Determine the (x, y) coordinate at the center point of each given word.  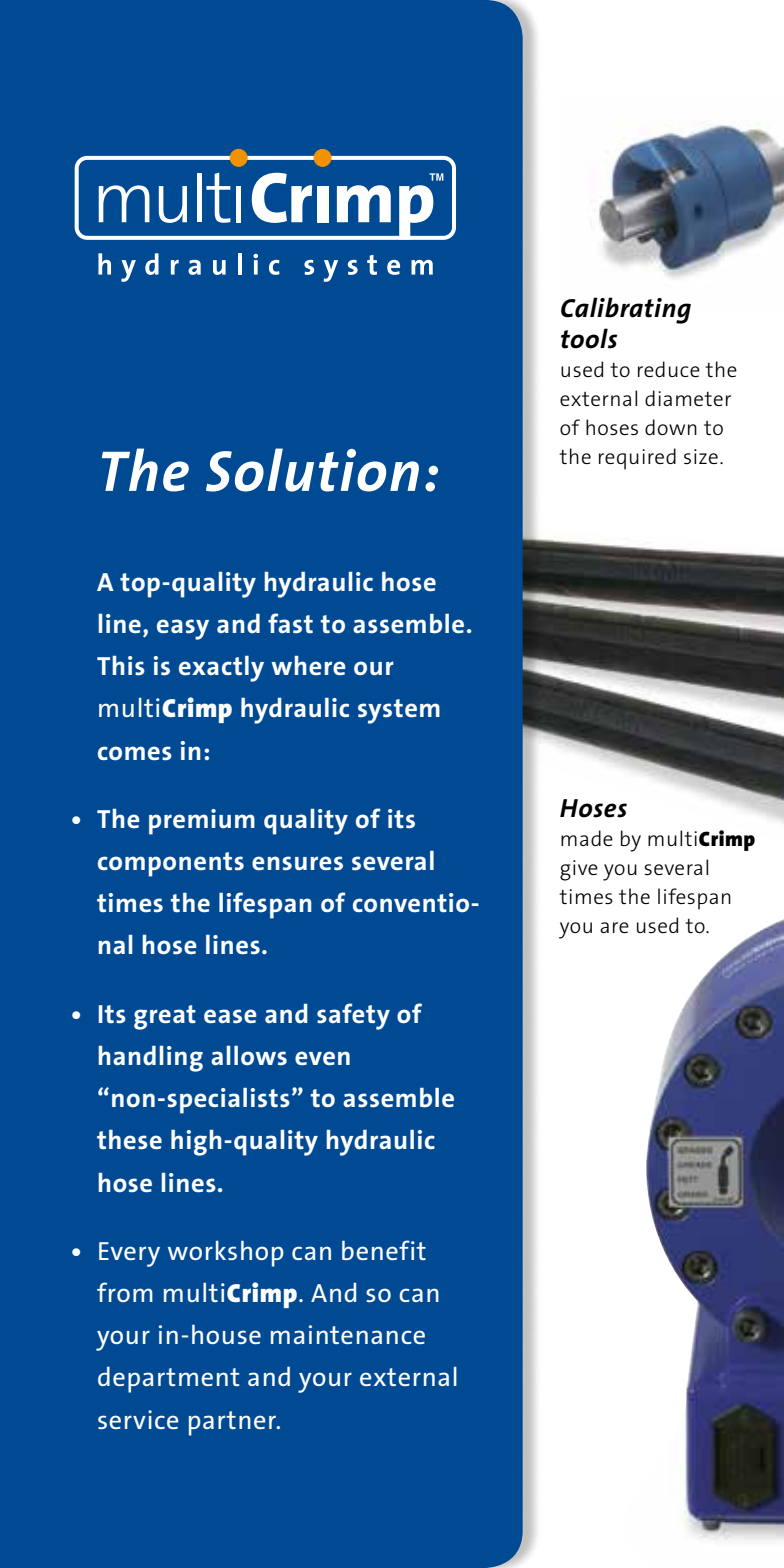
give (579, 870)
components (171, 864)
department (168, 1380)
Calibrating (626, 310)
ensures (297, 863)
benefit (384, 1250)
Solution (312, 470)
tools (589, 338)
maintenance (348, 1334)
